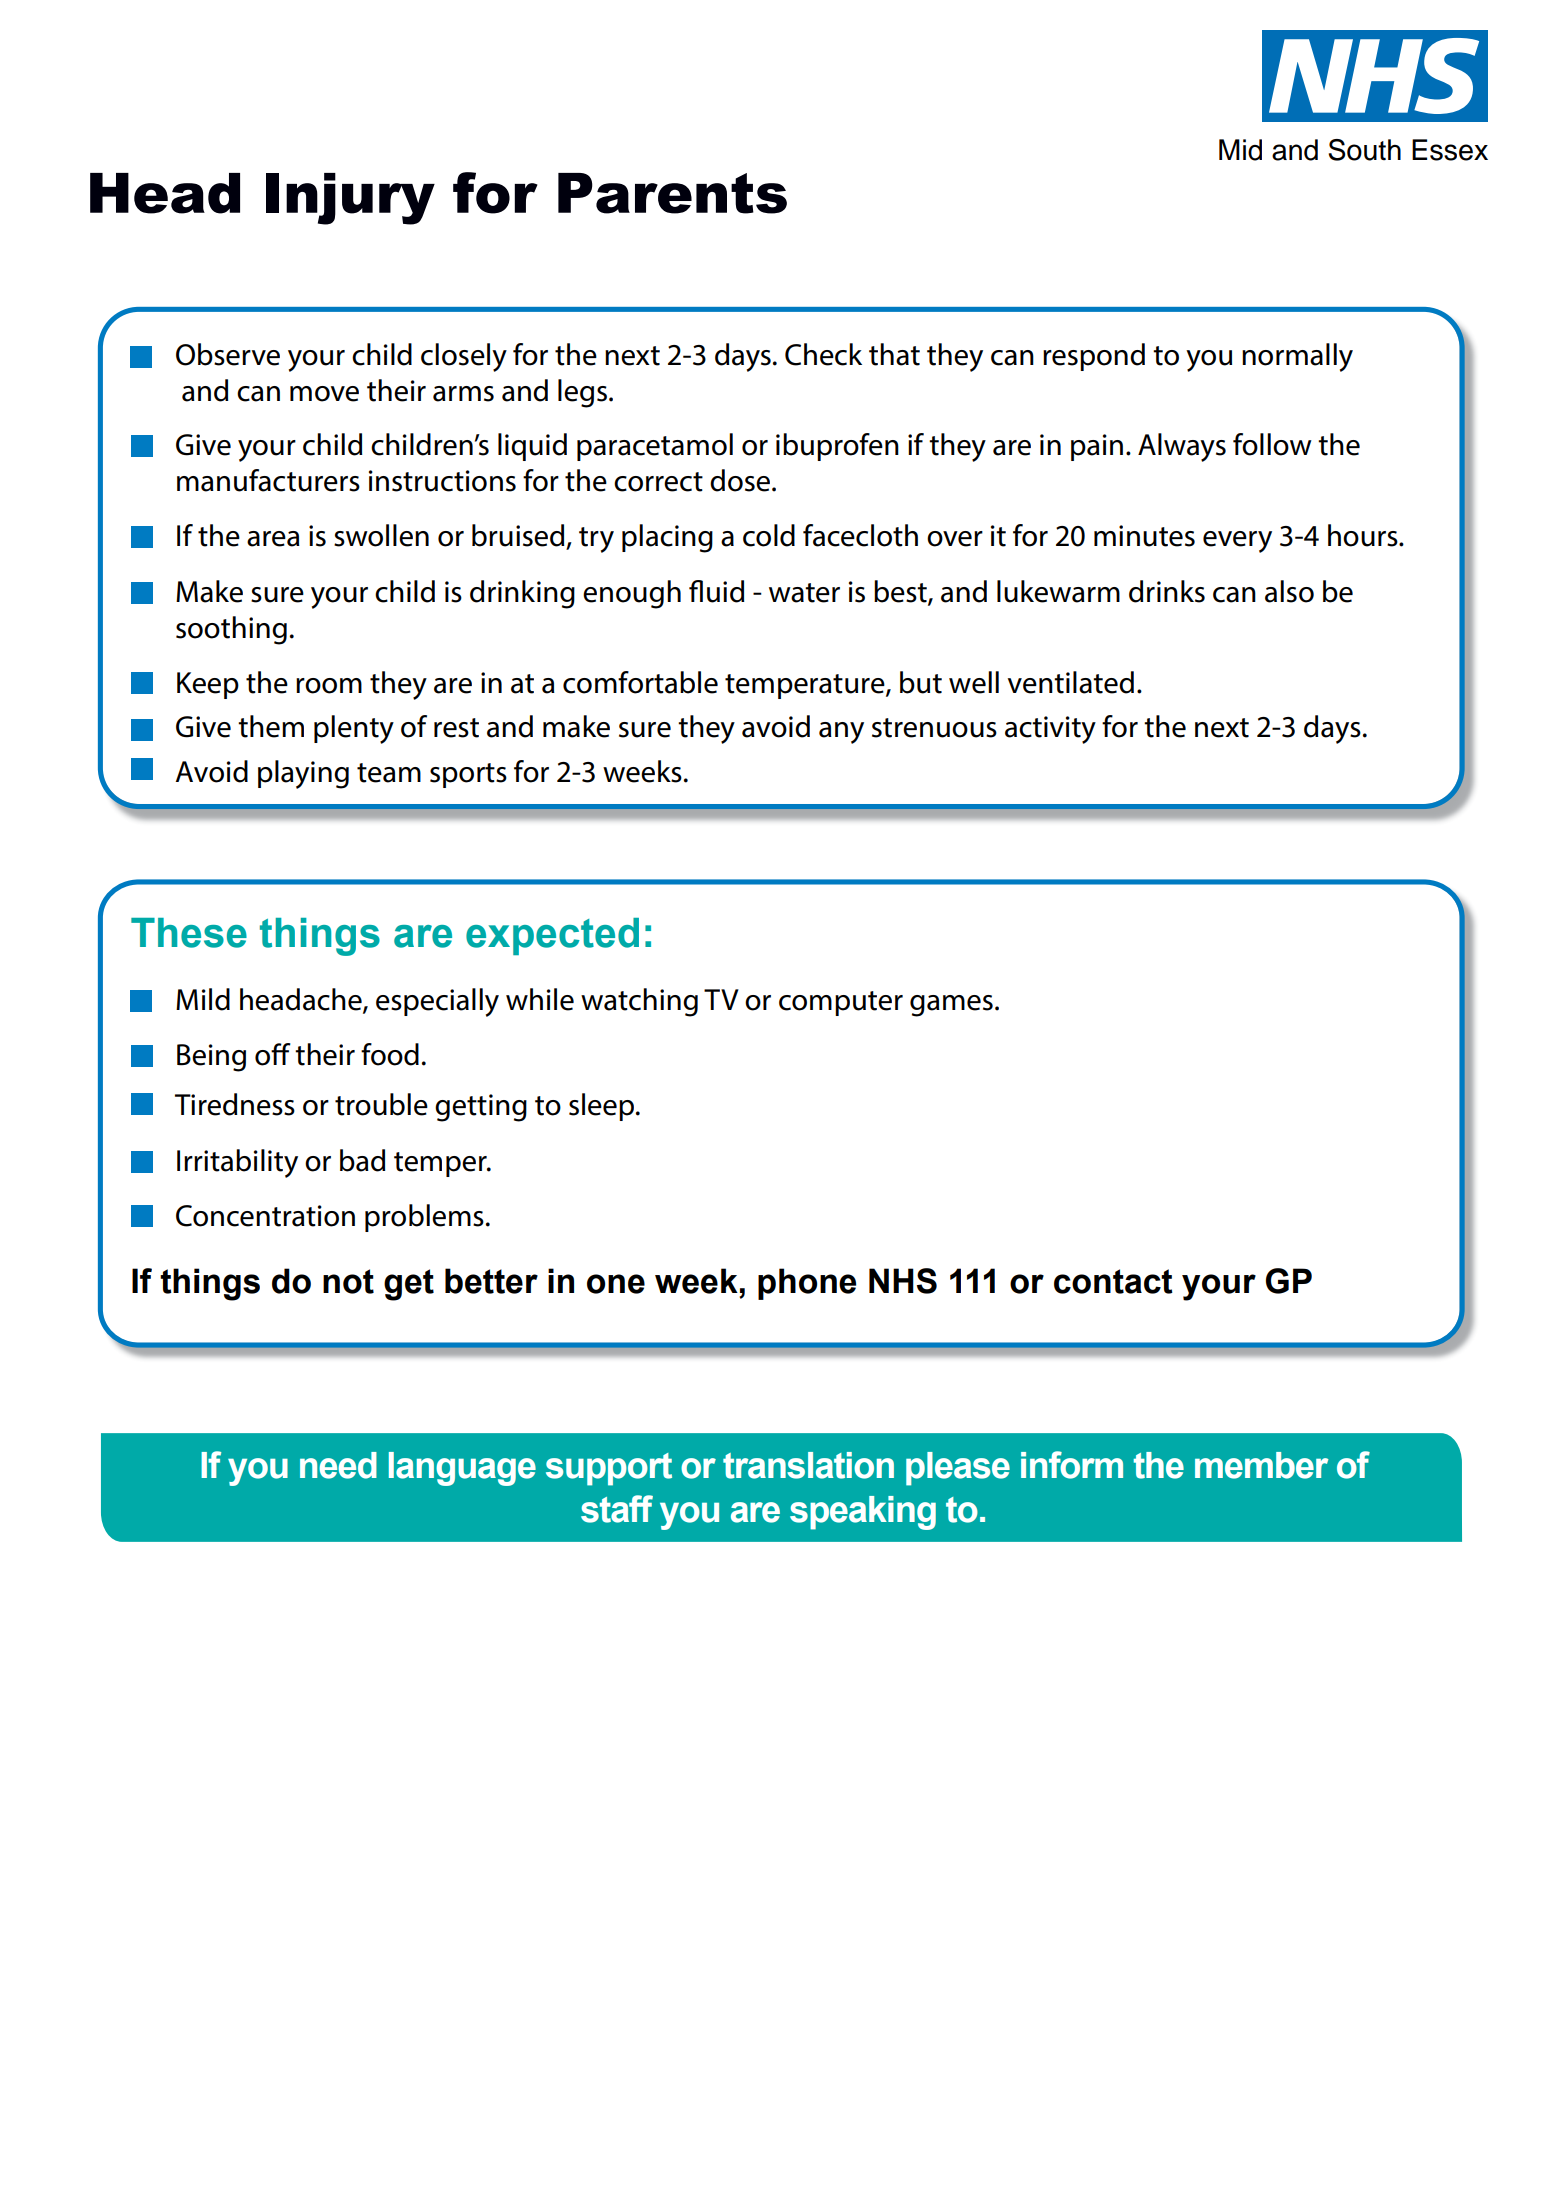 The image size is (1545, 2185). Describe the element at coordinates (1262, 1465) in the document. I see `member` at that location.
